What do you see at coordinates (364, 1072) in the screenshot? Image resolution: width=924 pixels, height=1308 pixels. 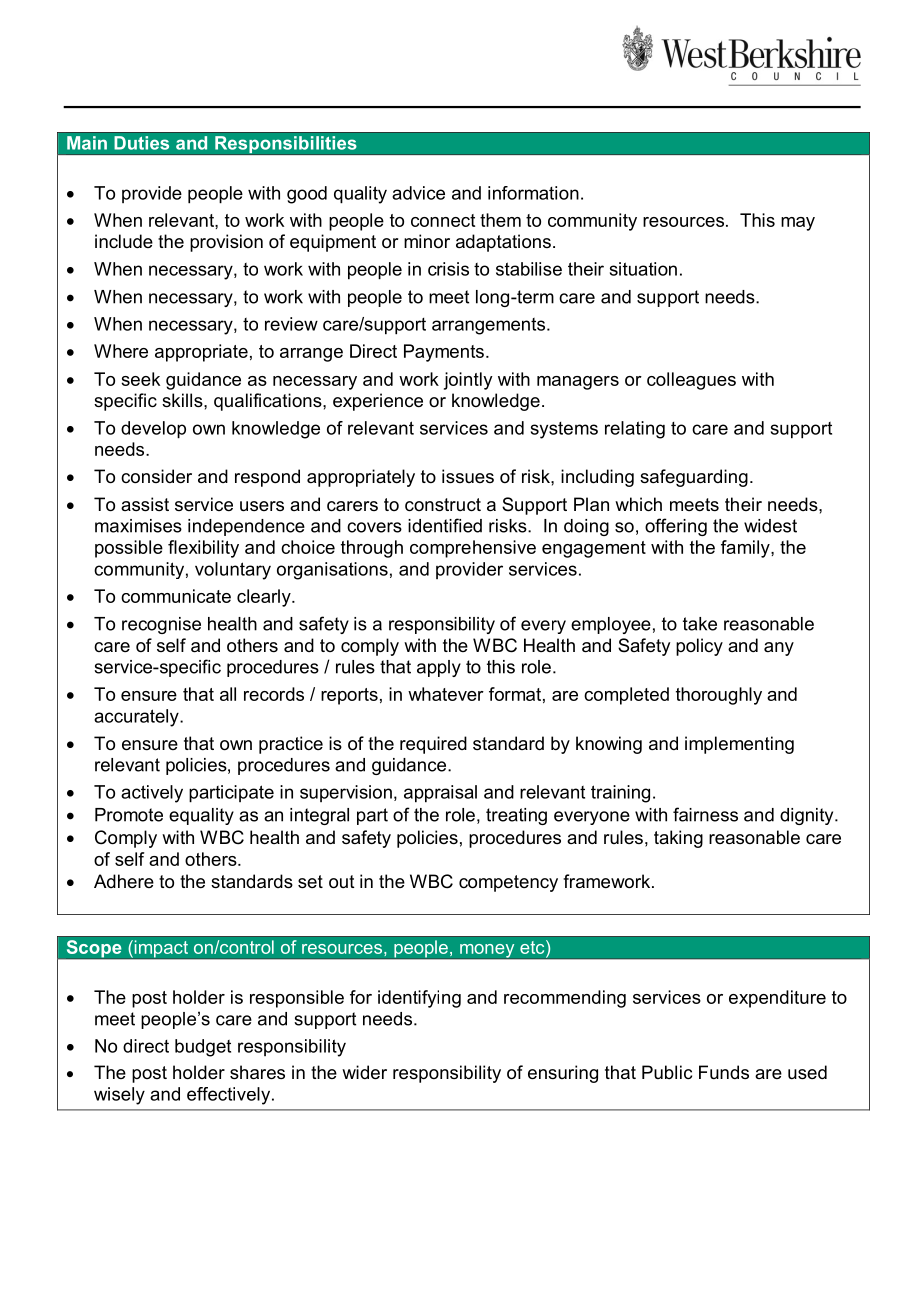 I see `wider` at bounding box center [364, 1072].
